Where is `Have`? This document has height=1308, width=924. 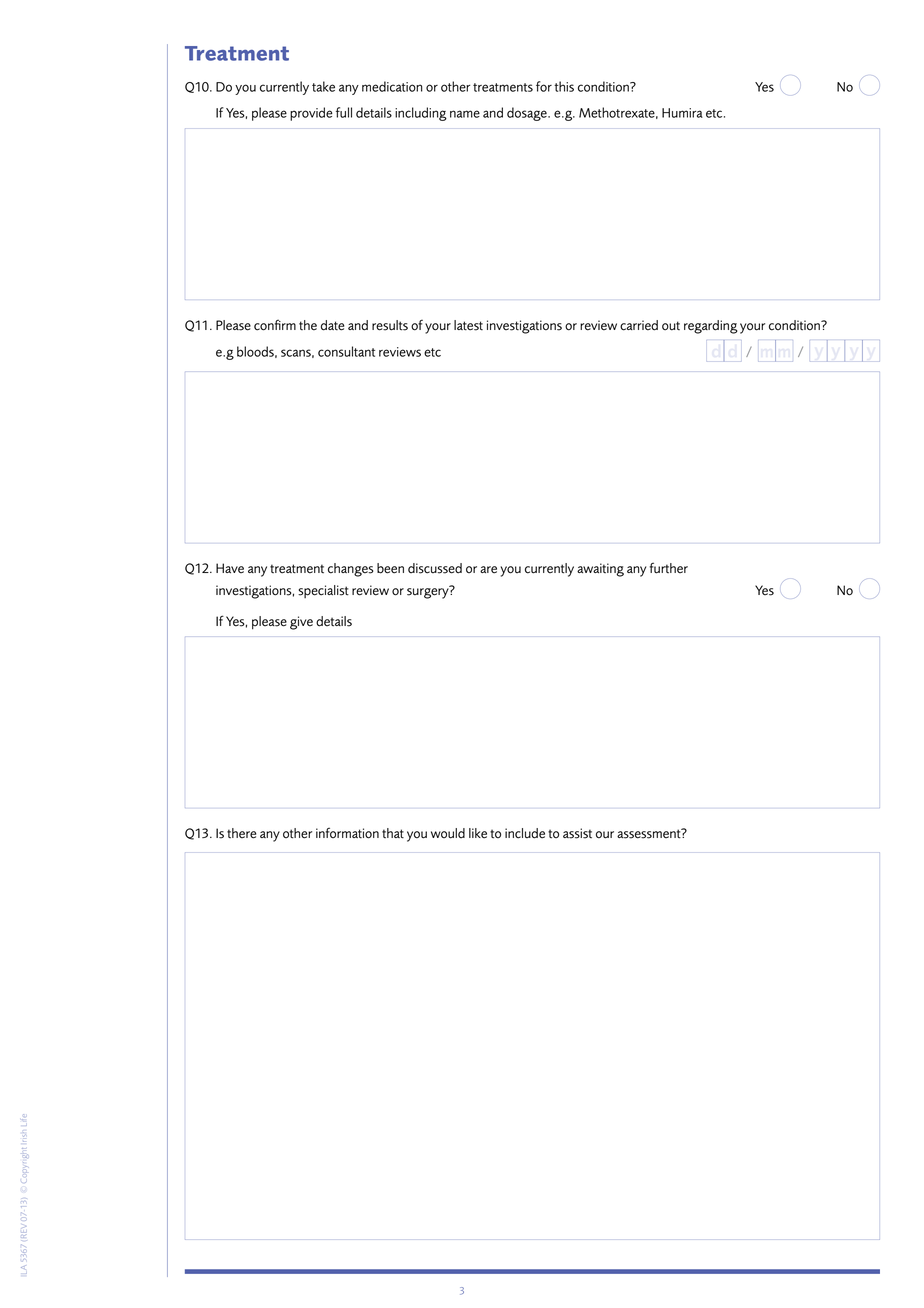 Have is located at coordinates (230, 568).
